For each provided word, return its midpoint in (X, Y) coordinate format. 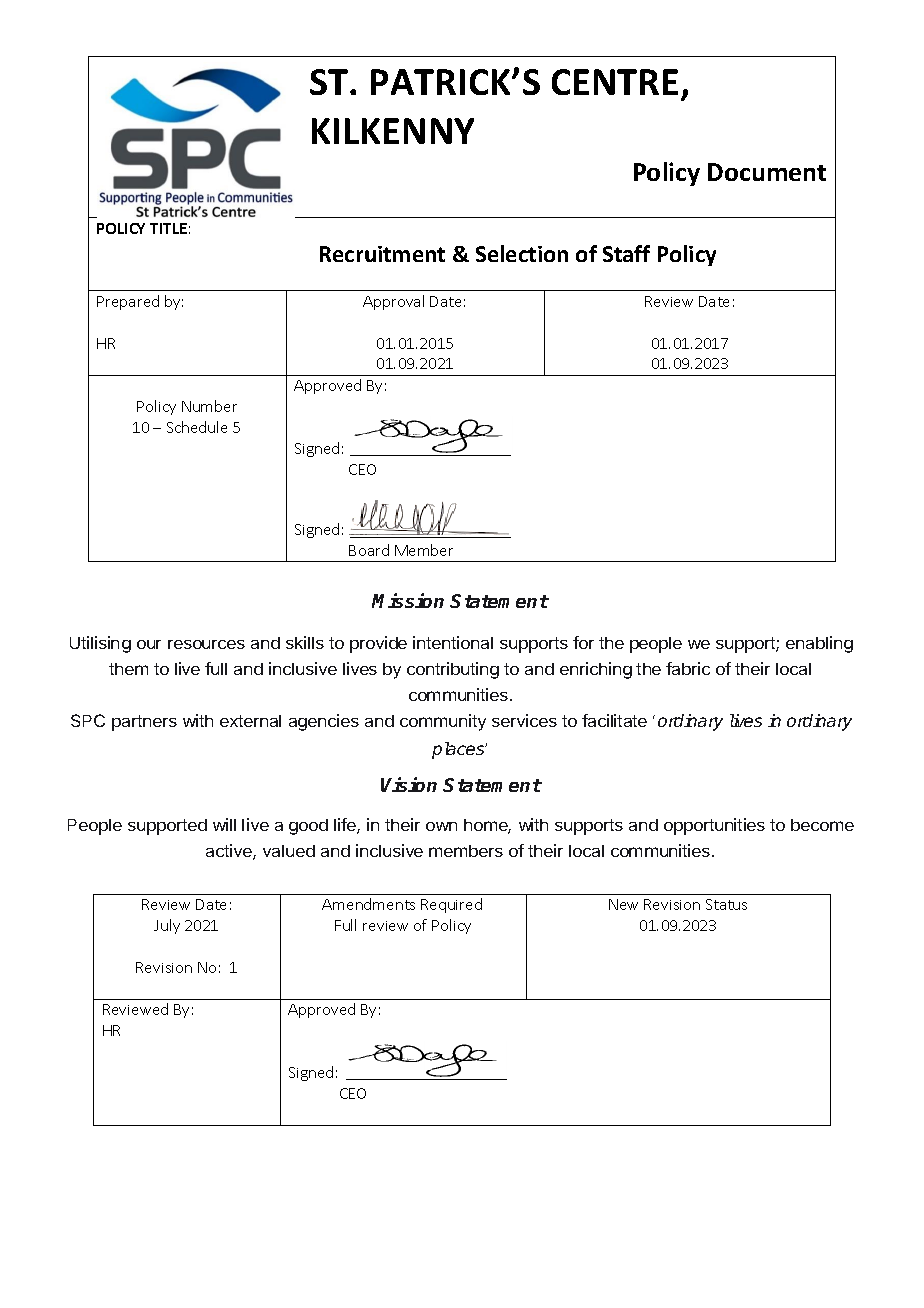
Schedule (197, 427)
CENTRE (615, 82)
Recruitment (382, 254)
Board (369, 550)
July (167, 926)
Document (767, 172)
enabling (819, 644)
